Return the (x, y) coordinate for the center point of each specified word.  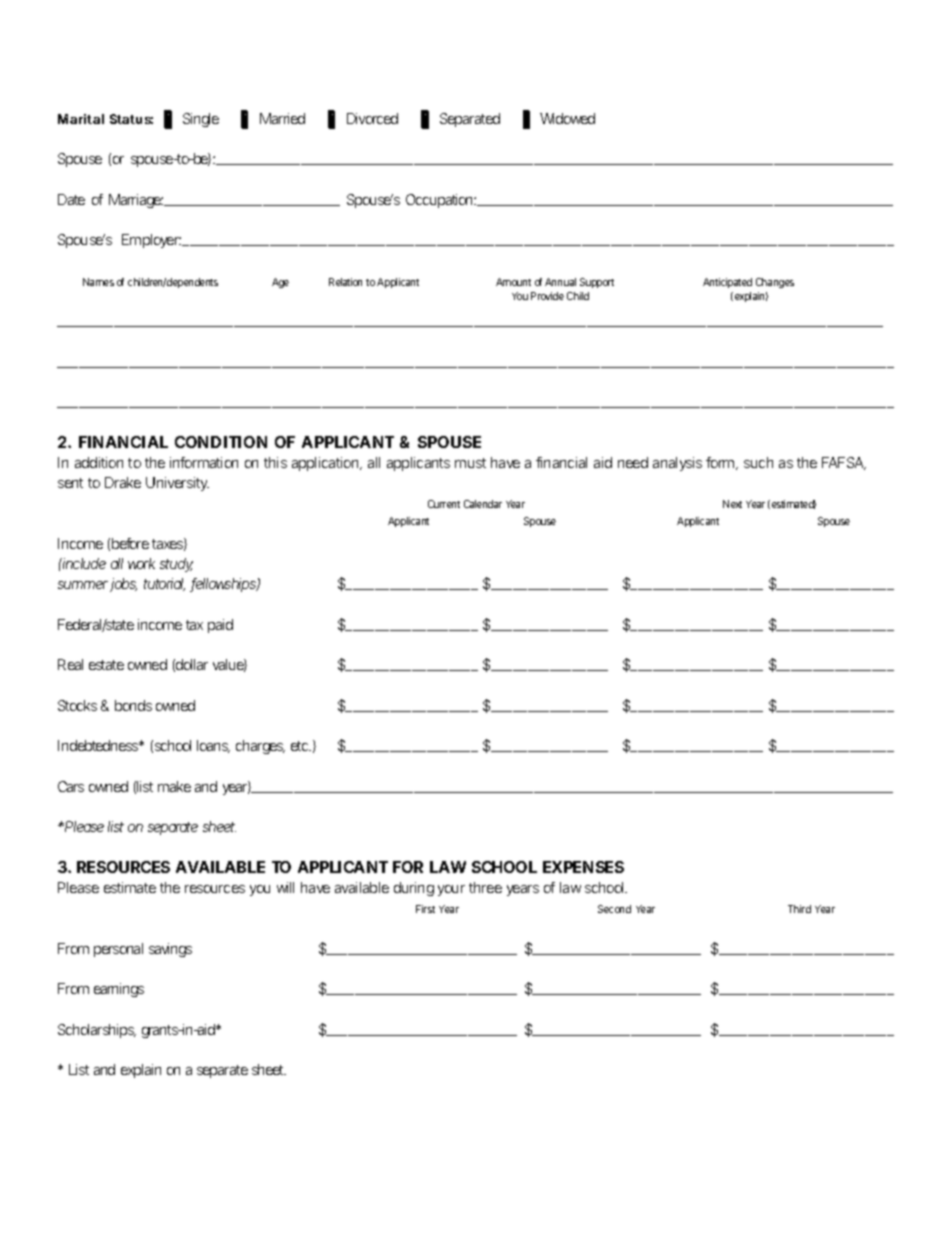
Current (444, 504)
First (425, 909)
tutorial (164, 584)
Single (201, 120)
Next (732, 504)
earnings (119, 990)
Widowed (567, 118)
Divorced (372, 118)
